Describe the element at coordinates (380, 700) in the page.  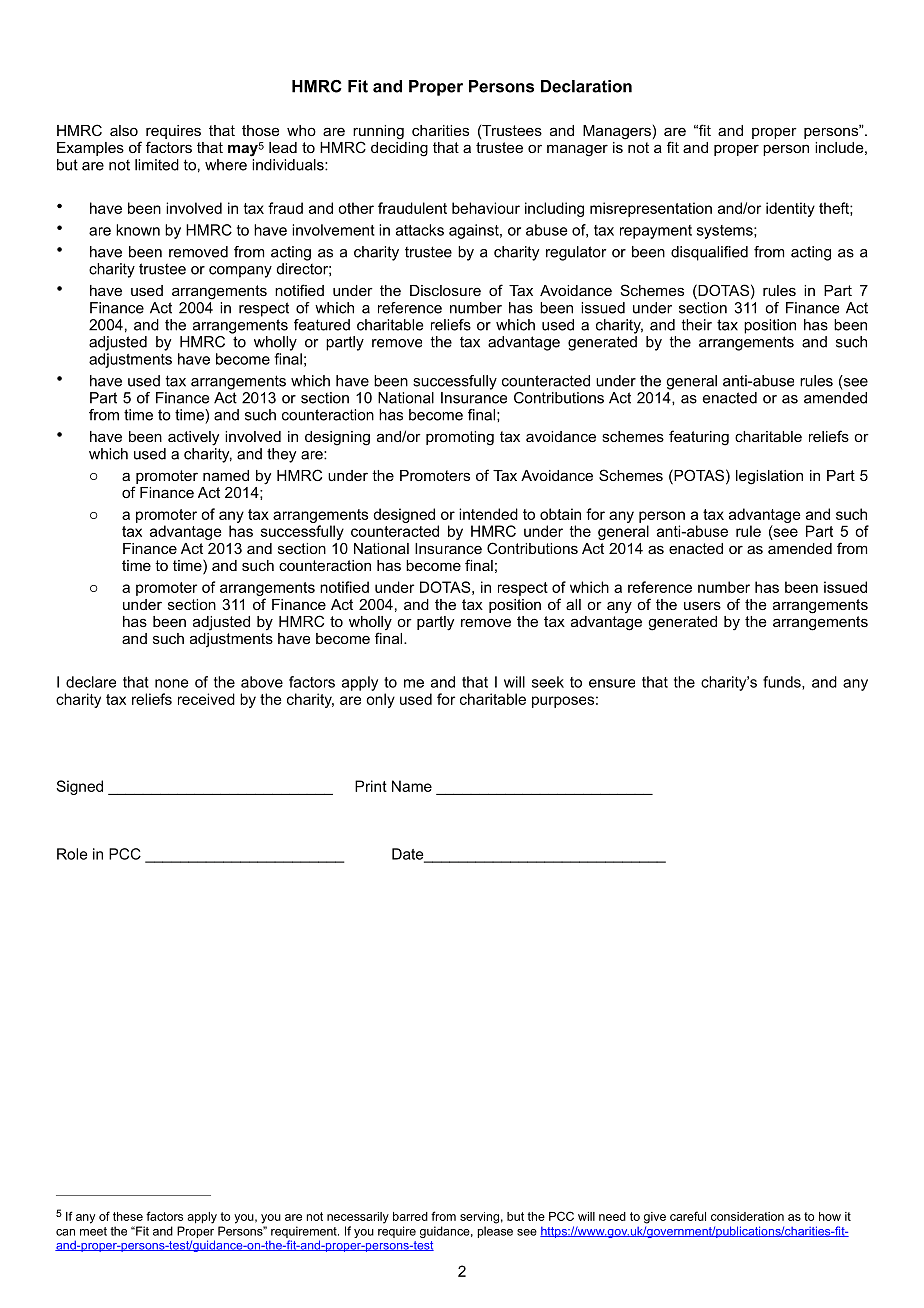
I see `only` at that location.
